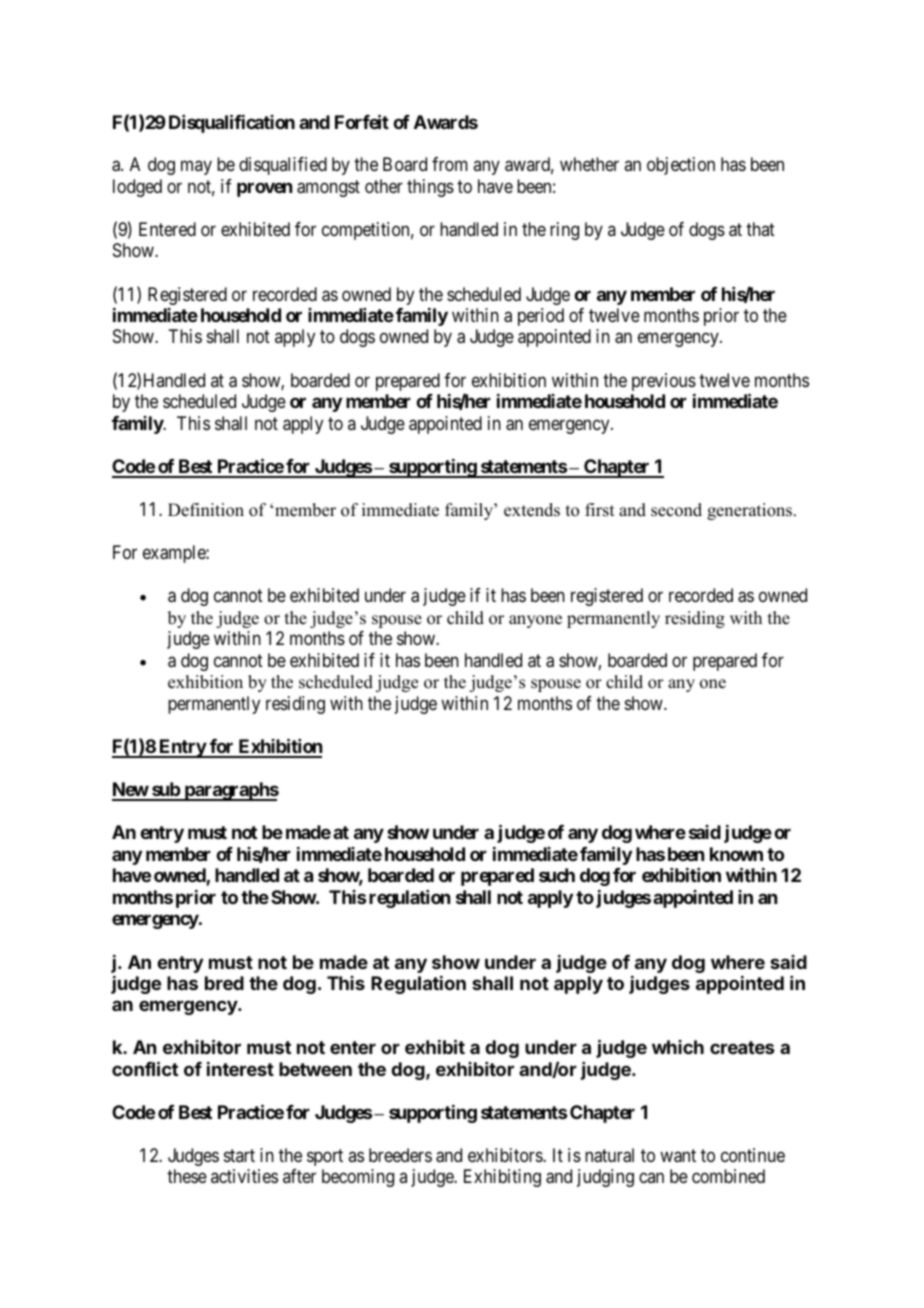 Image resolution: width=924 pixels, height=1308 pixels. What do you see at coordinates (196, 168) in the screenshot?
I see `may` at bounding box center [196, 168].
